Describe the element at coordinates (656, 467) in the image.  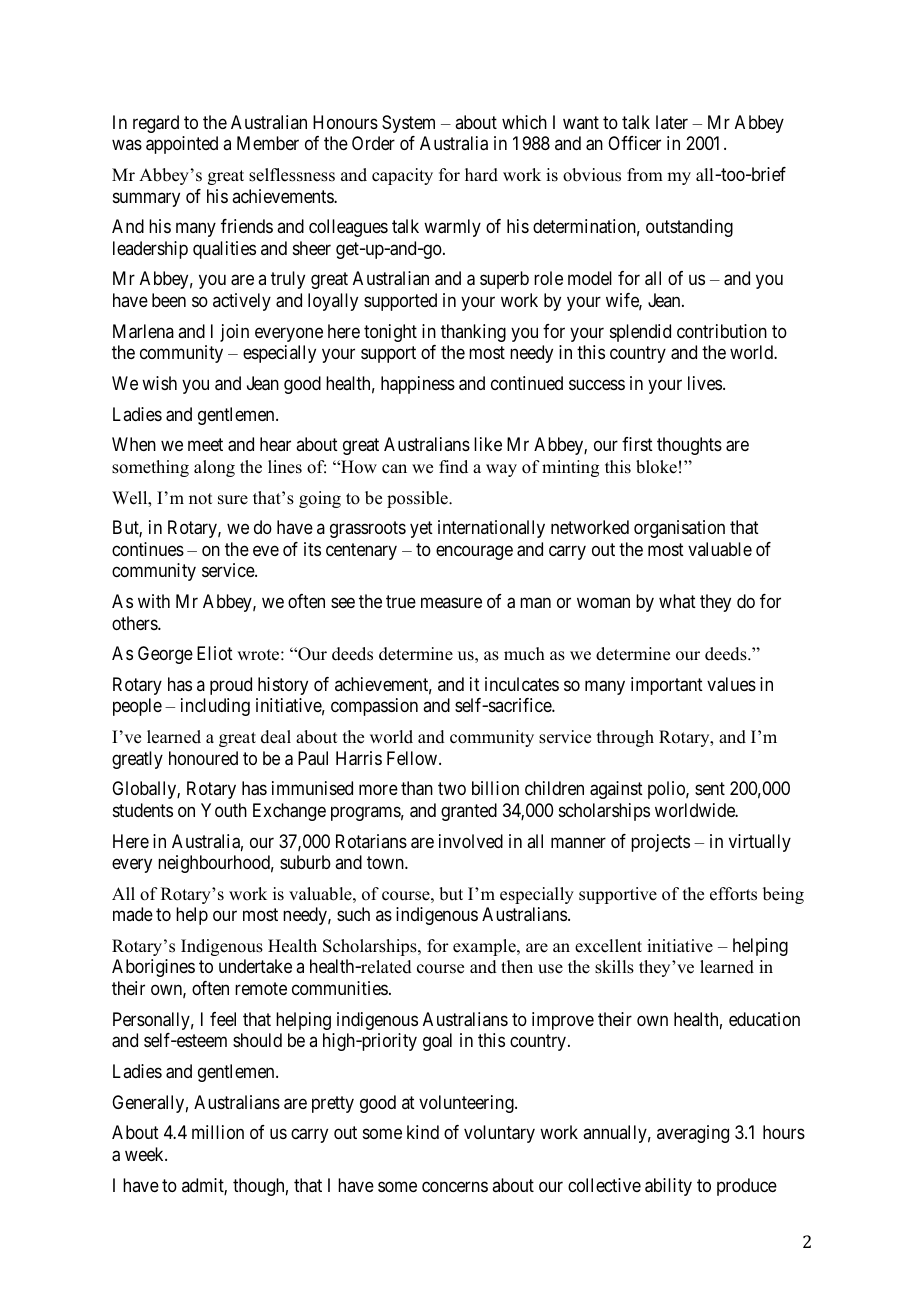
I see `bloke` at that location.
